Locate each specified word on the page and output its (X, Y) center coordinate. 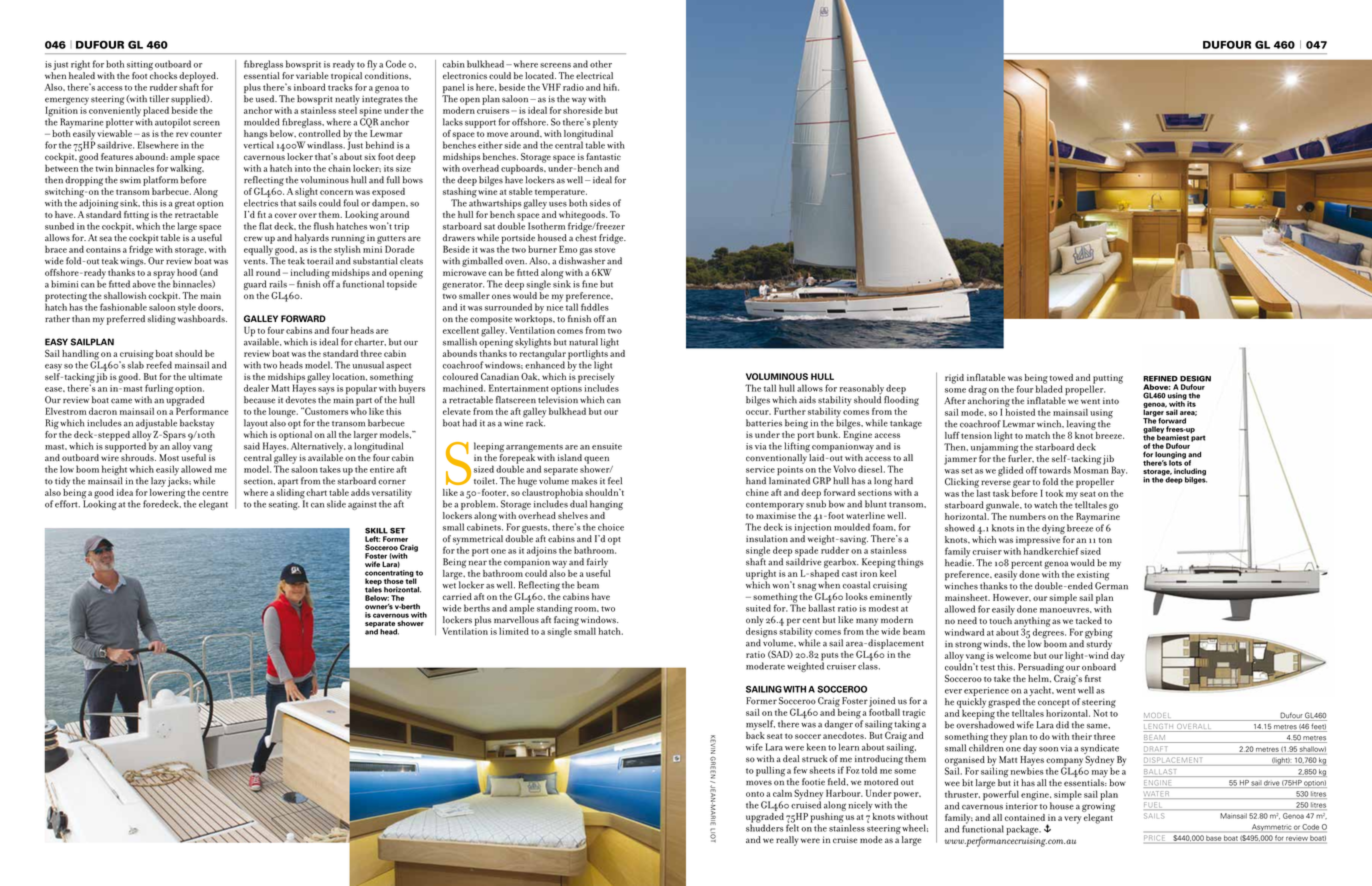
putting (1107, 380)
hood (187, 272)
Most (169, 457)
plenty (605, 123)
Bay (1119, 471)
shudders (765, 827)
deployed (198, 78)
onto (755, 794)
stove (604, 250)
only (755, 622)
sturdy (1099, 644)
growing (1098, 806)
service (760, 469)
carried (457, 596)
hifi (611, 87)
